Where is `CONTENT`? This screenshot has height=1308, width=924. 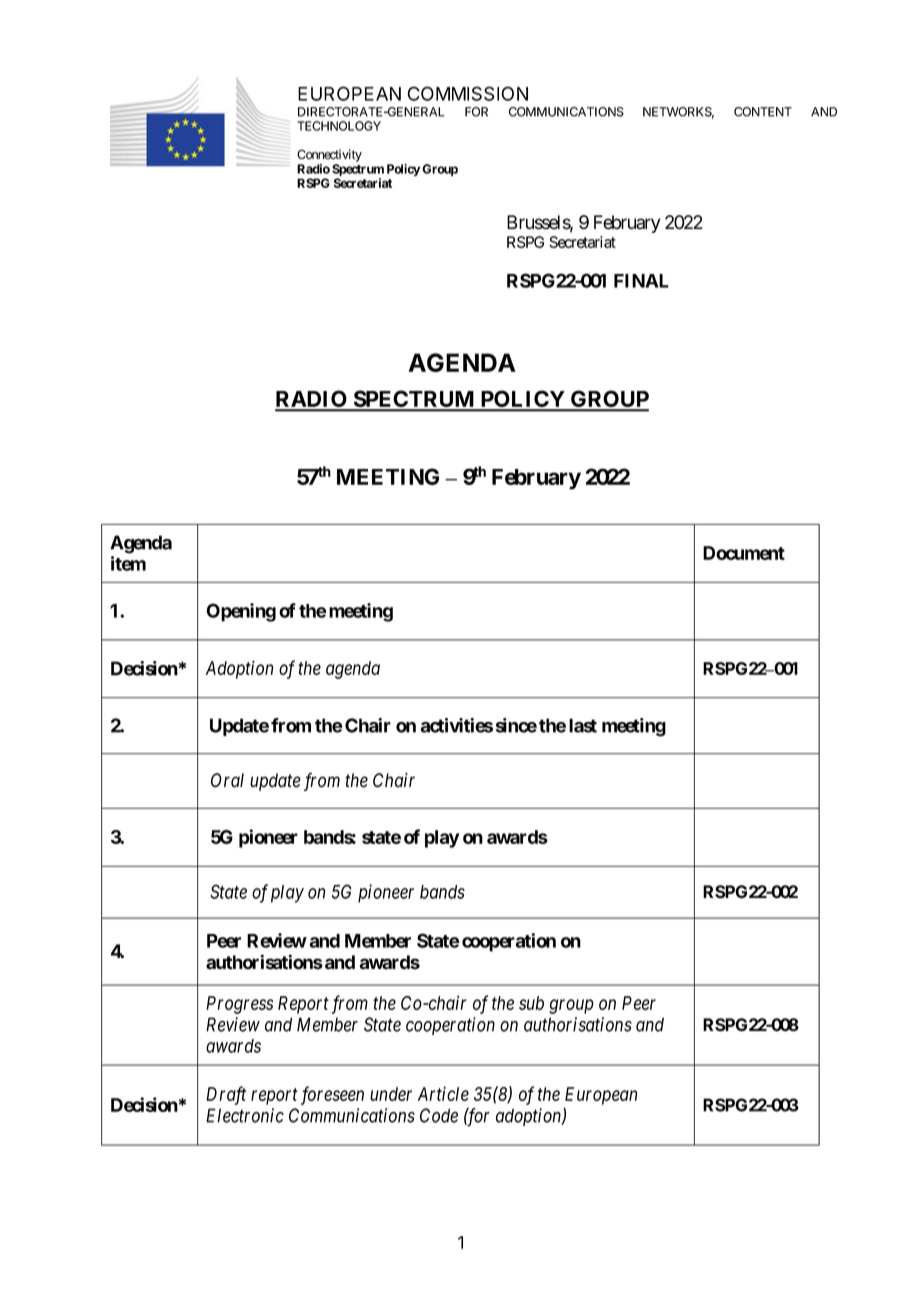 CONTENT is located at coordinates (763, 112).
